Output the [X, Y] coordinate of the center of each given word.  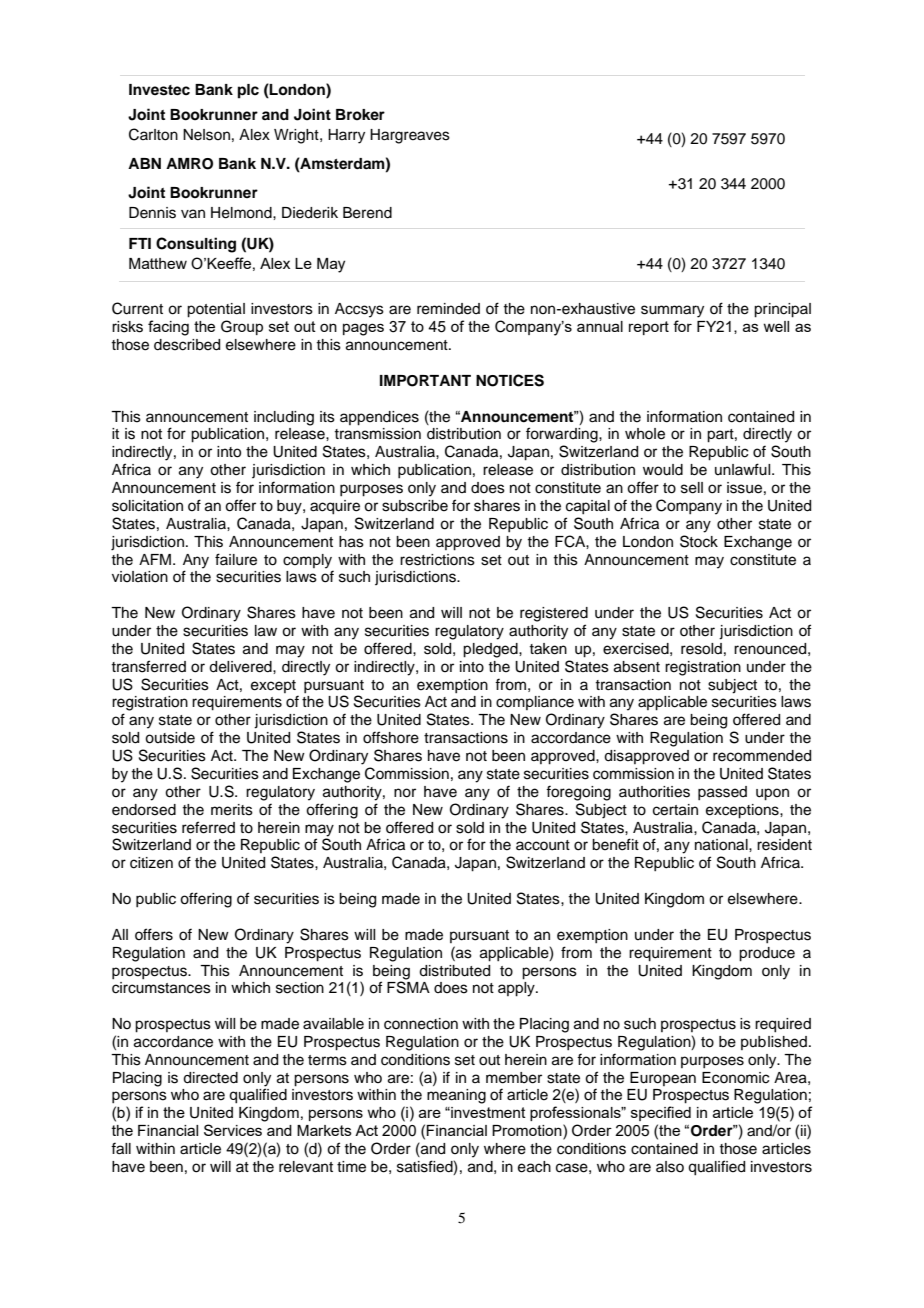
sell [692, 488]
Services [233, 1130]
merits [232, 810]
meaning [456, 1096]
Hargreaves [410, 136]
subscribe [415, 506]
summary [672, 311]
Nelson [206, 135]
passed [722, 793]
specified [661, 1113]
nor [405, 793]
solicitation [147, 506]
